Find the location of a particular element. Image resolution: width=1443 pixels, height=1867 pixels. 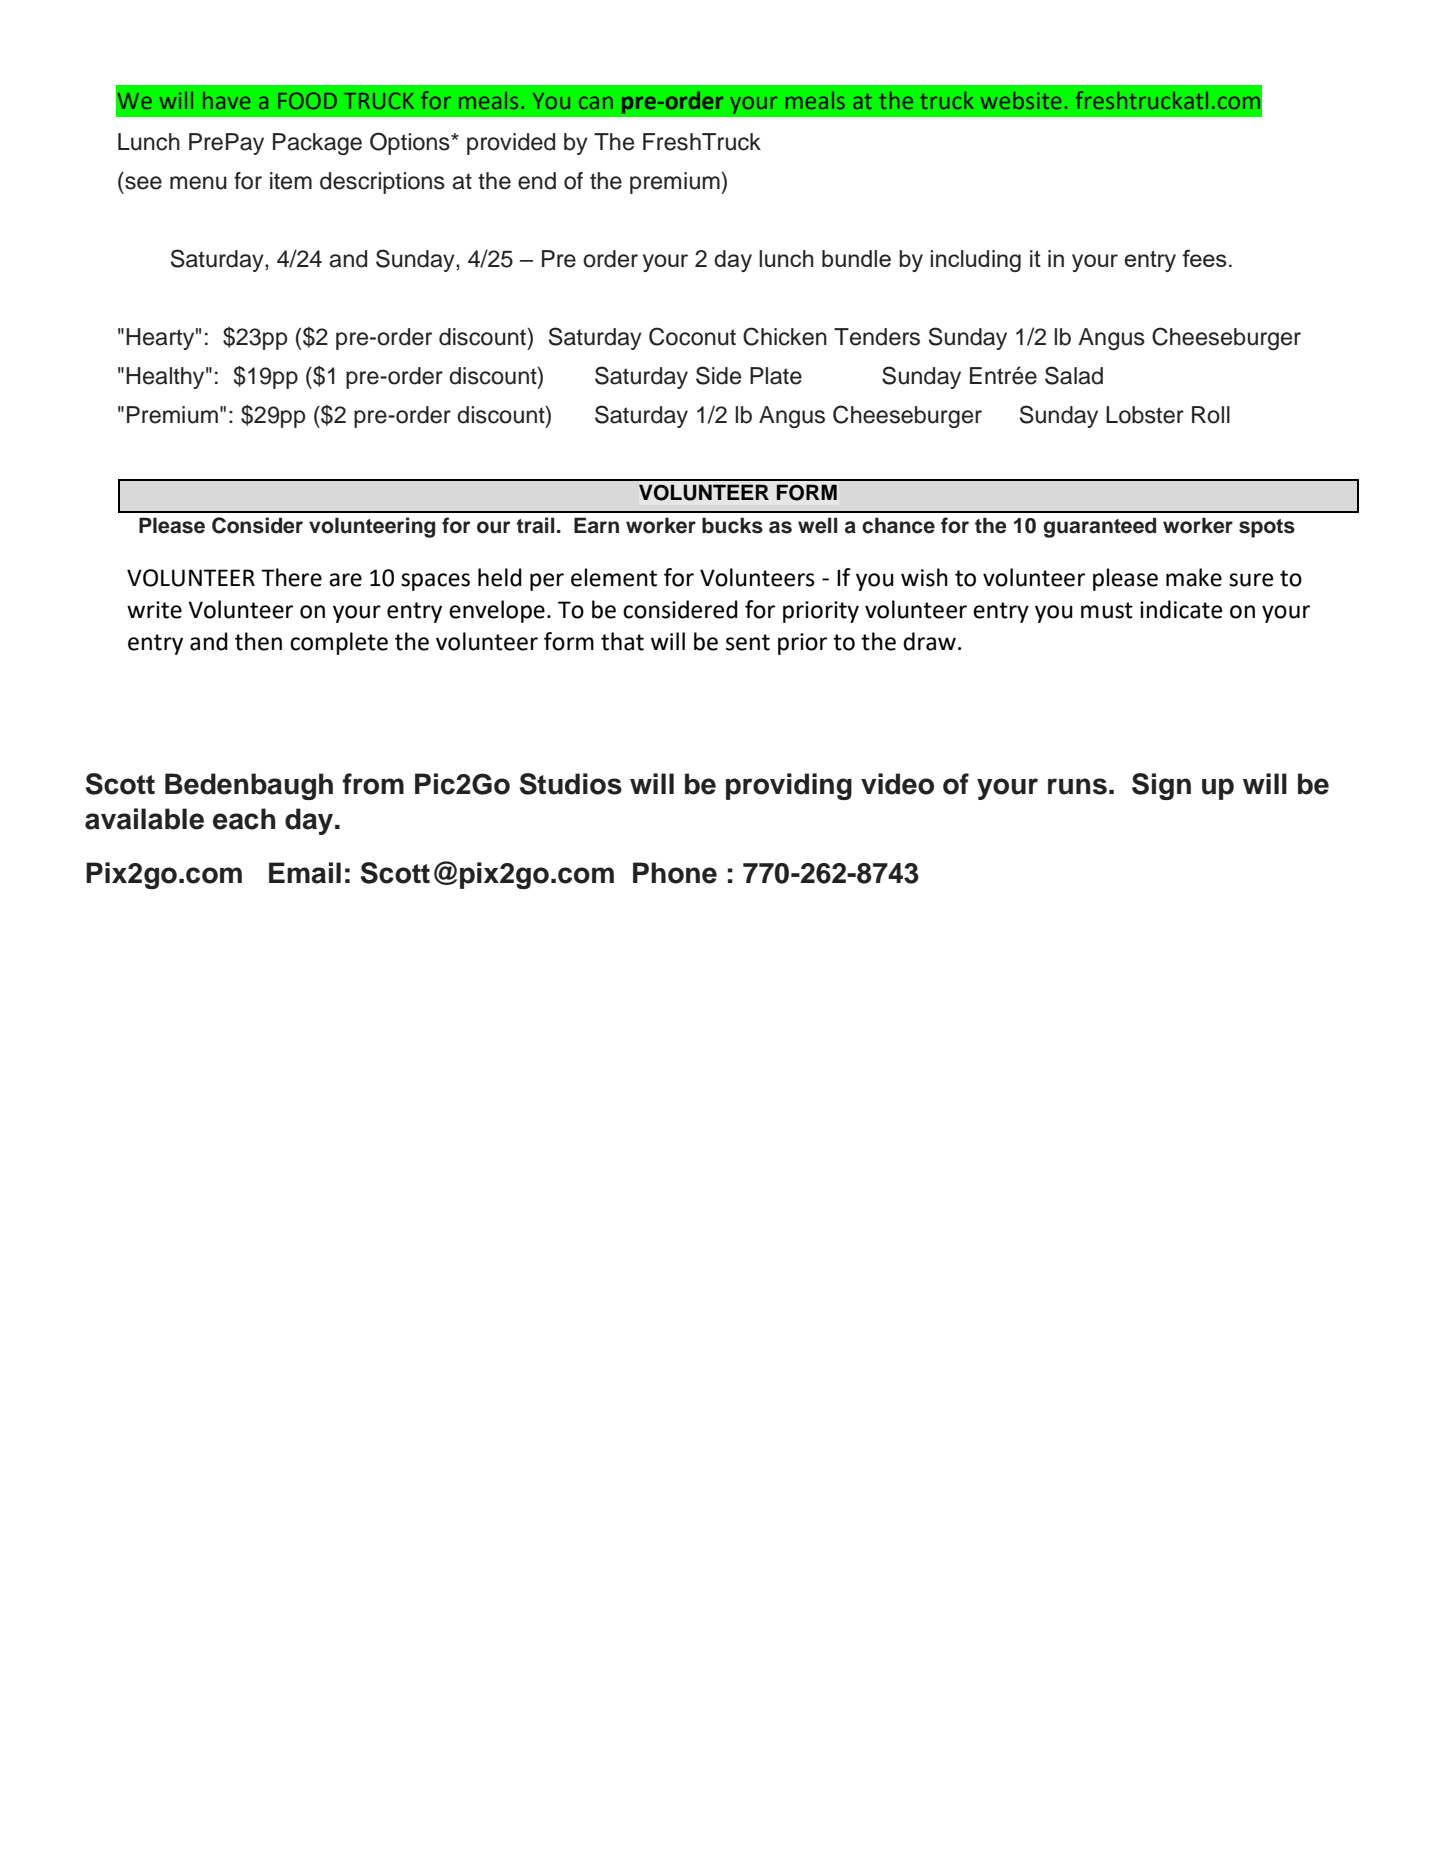

bucks is located at coordinates (732, 525).
